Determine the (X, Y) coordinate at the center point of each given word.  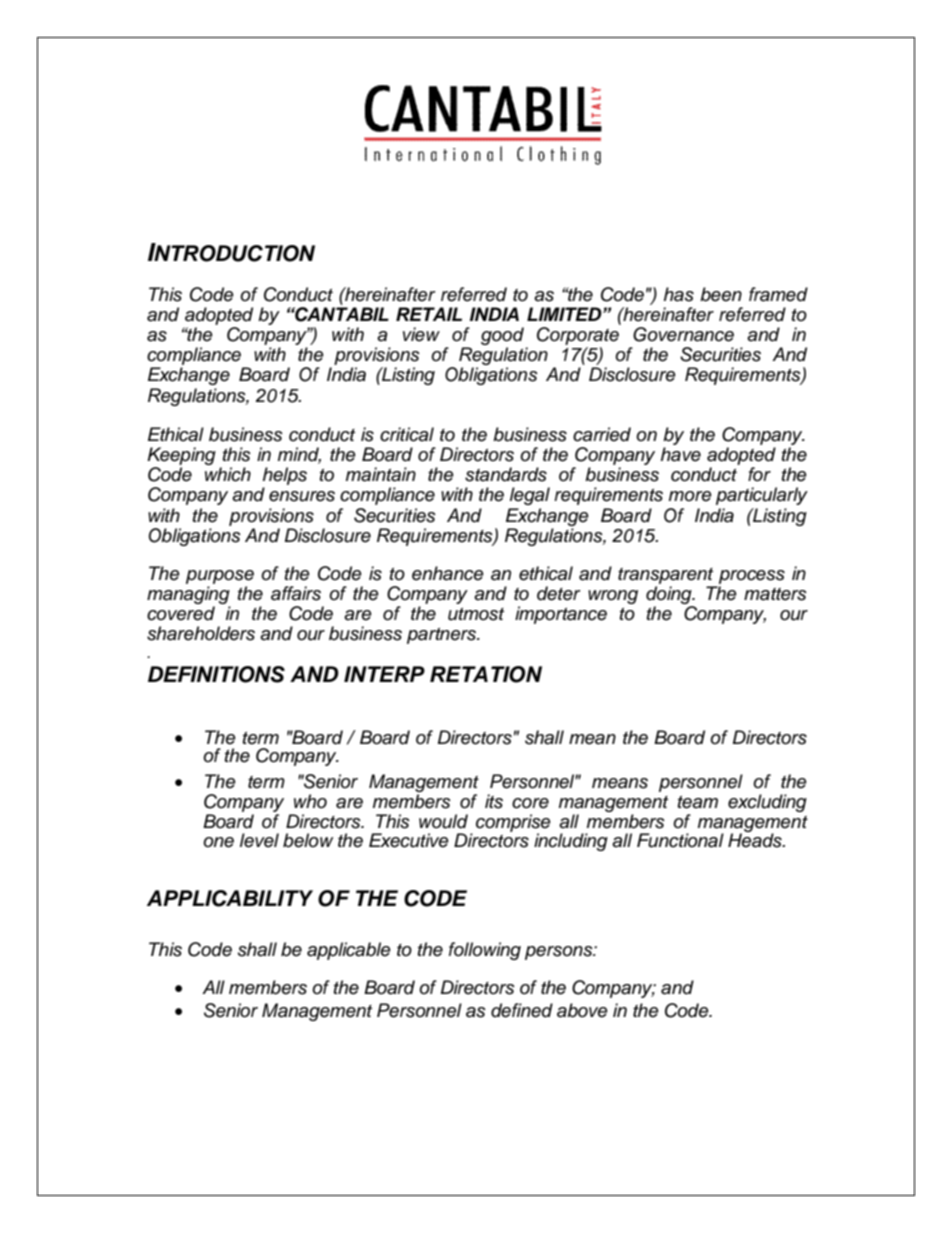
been (721, 294)
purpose (220, 578)
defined (522, 1010)
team (698, 802)
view (421, 334)
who (310, 801)
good (502, 337)
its (494, 801)
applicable (349, 951)
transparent (667, 577)
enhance (448, 573)
